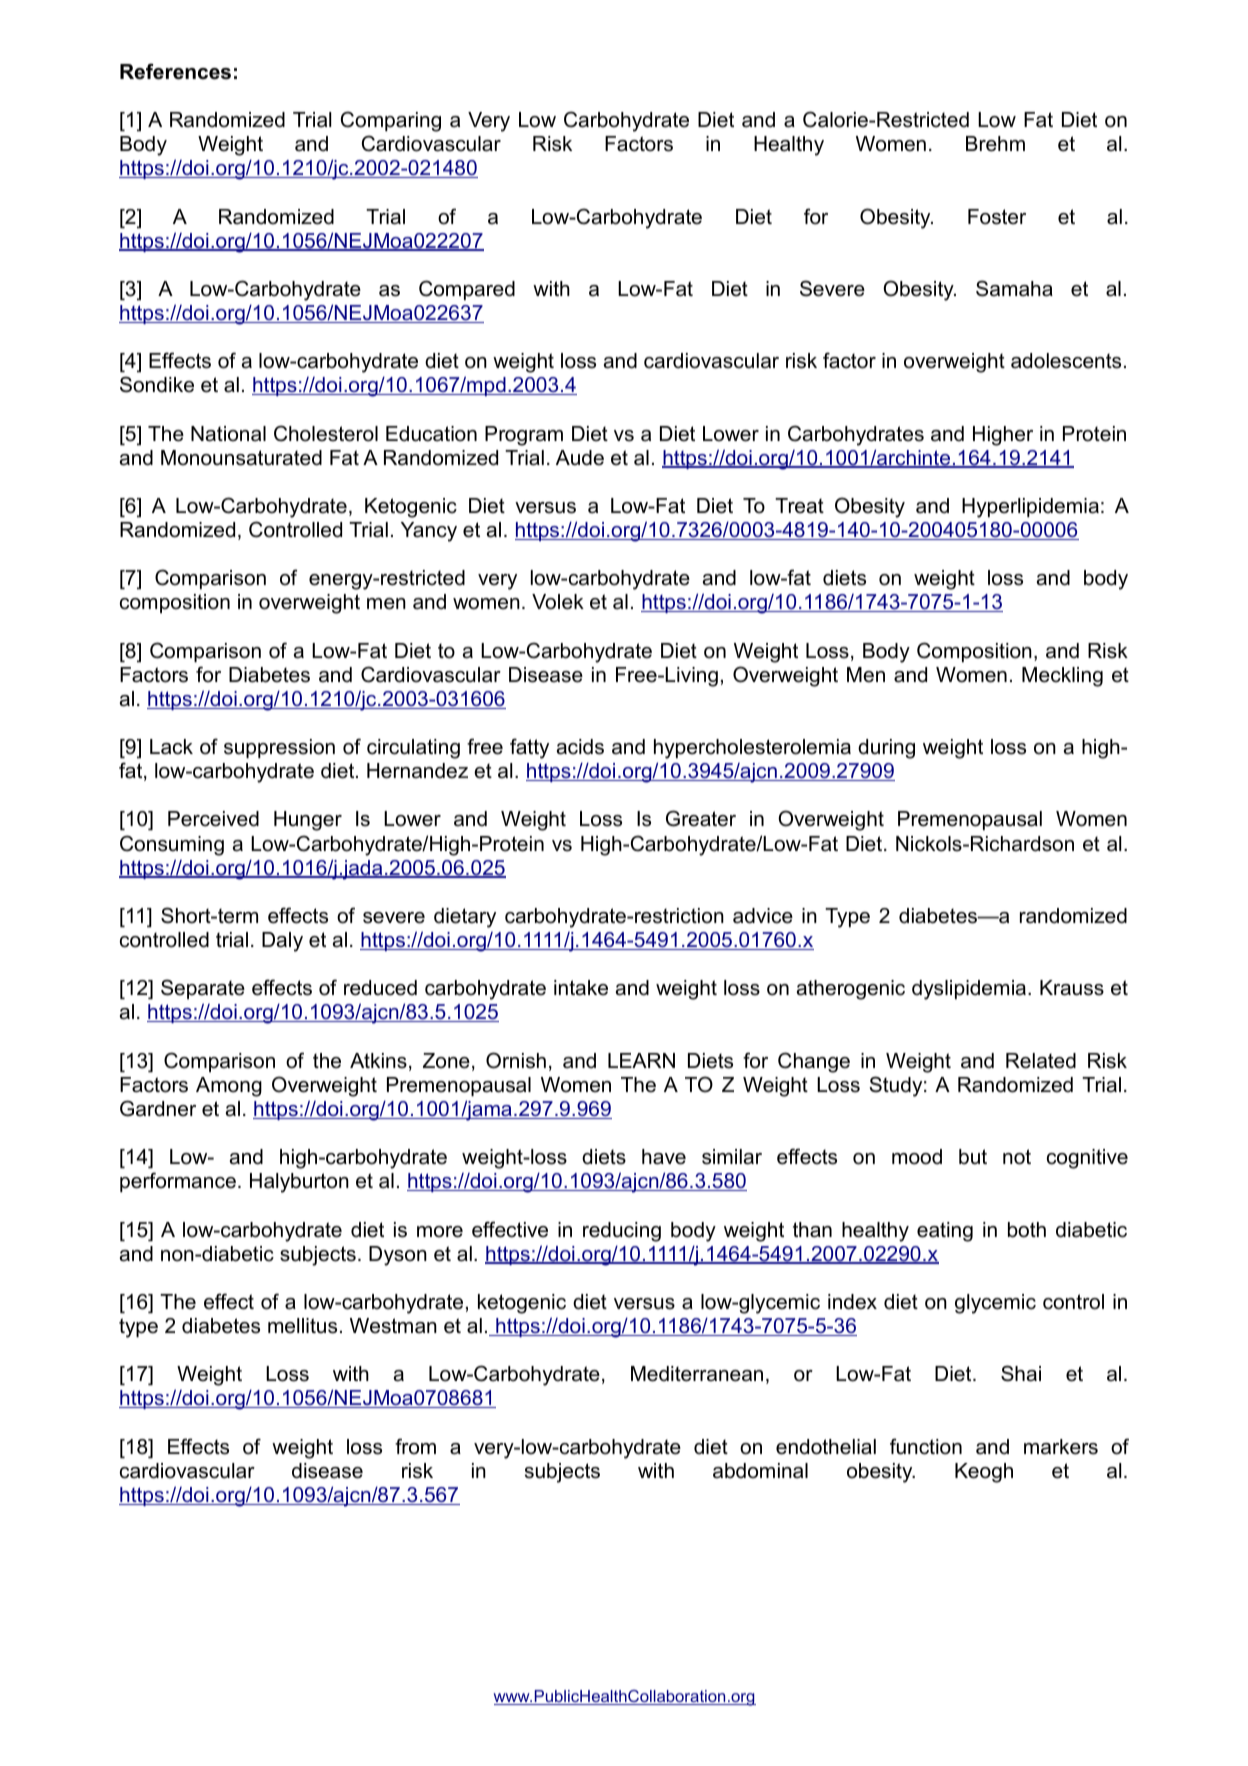  Describe the element at coordinates (581, 988) in the page. I see `intake` at that location.
